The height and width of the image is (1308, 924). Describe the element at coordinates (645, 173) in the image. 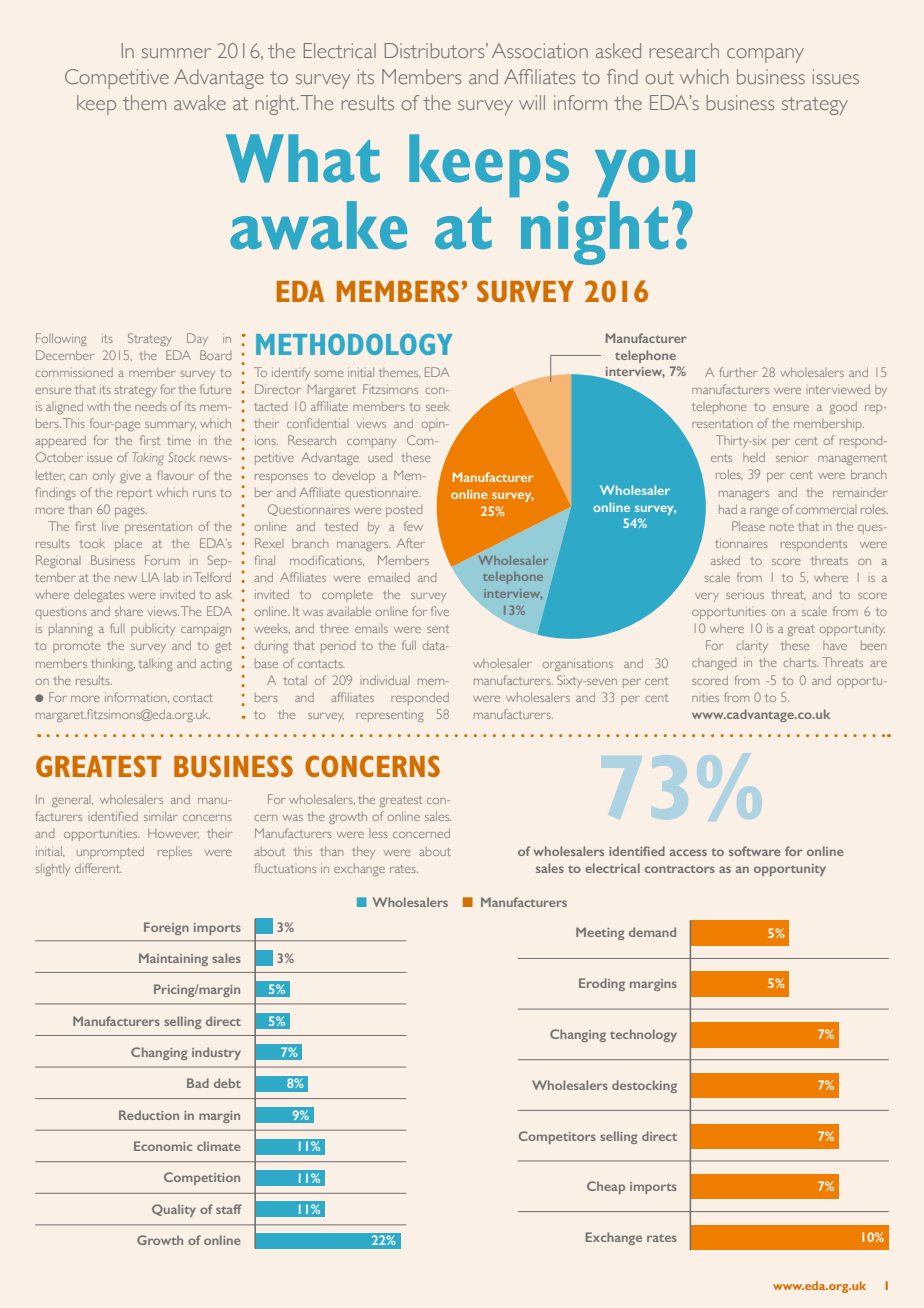

I see `you` at that location.
